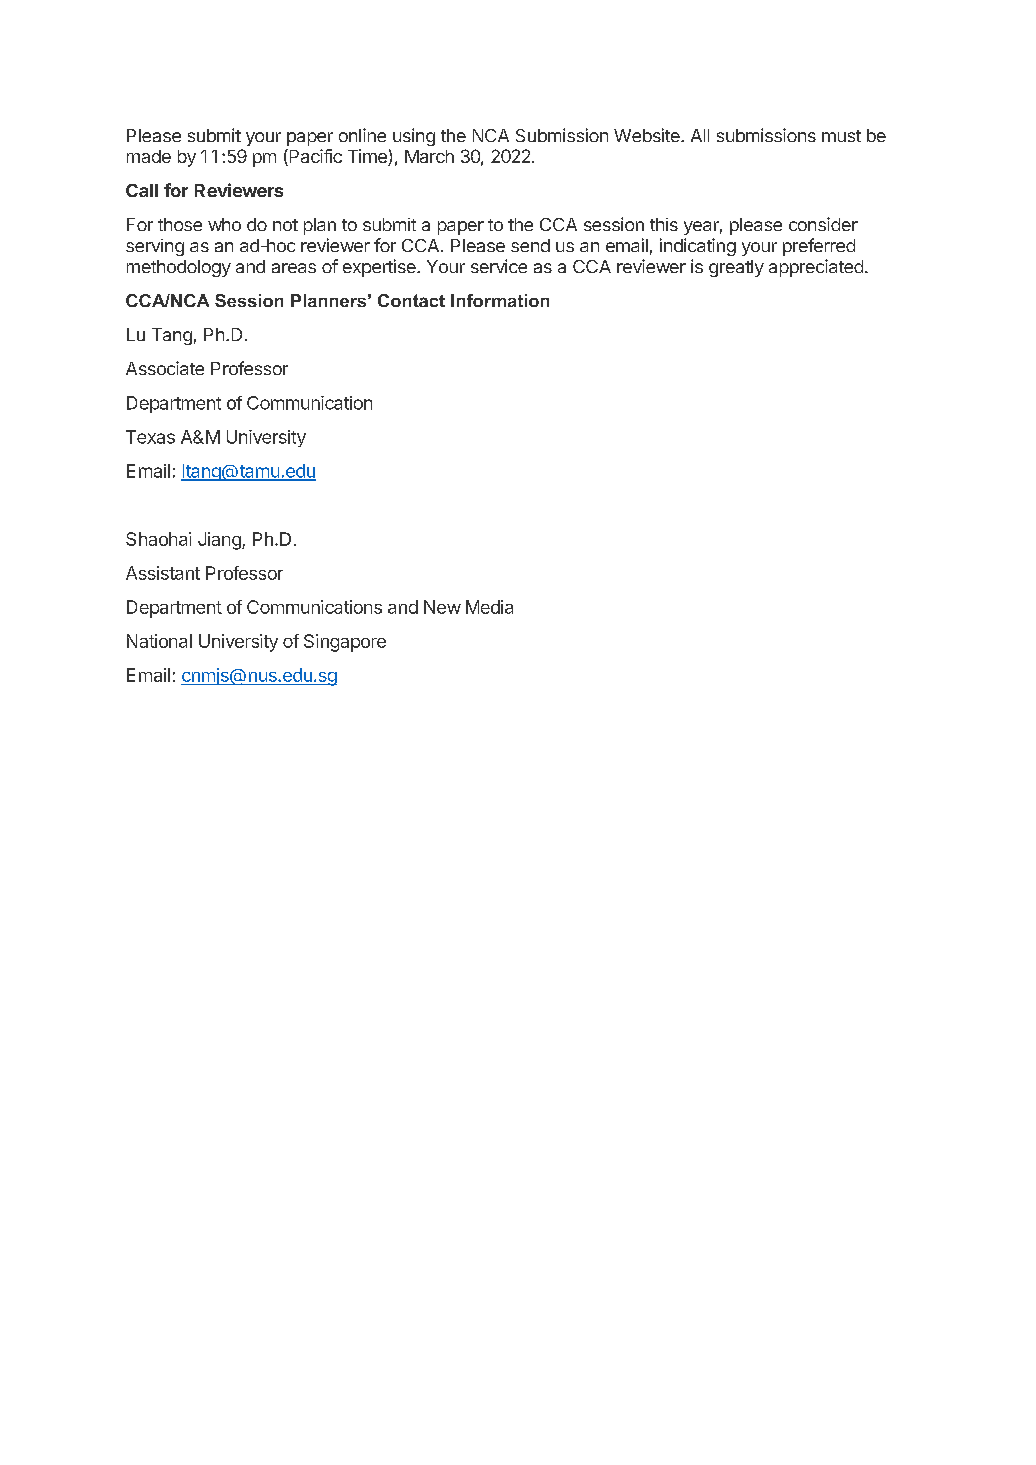  What do you see at coordinates (841, 136) in the screenshot?
I see `must` at bounding box center [841, 136].
